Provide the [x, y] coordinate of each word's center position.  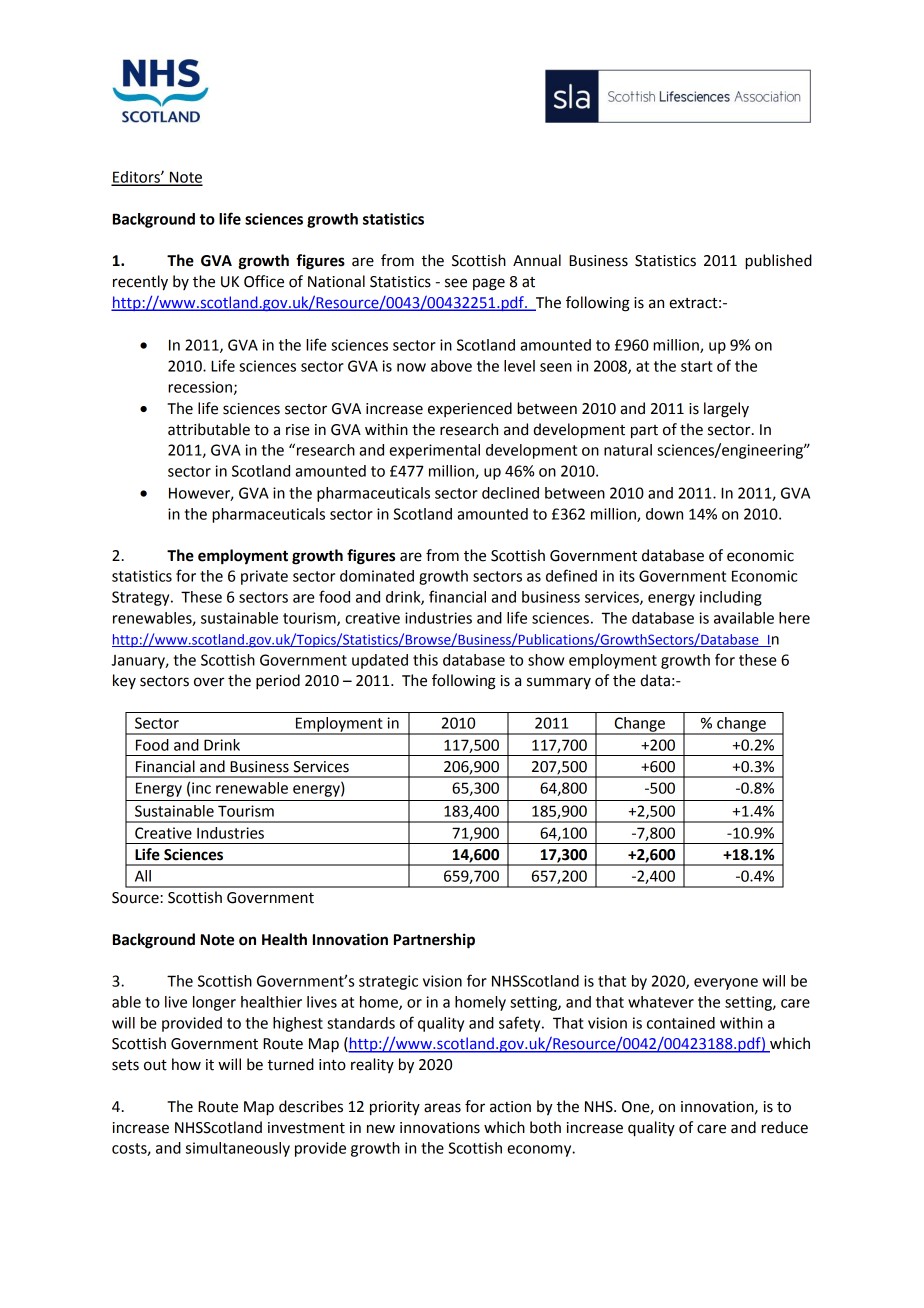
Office [264, 281]
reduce [784, 1127]
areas [442, 1108]
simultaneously [238, 1149]
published [778, 262]
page [489, 284]
